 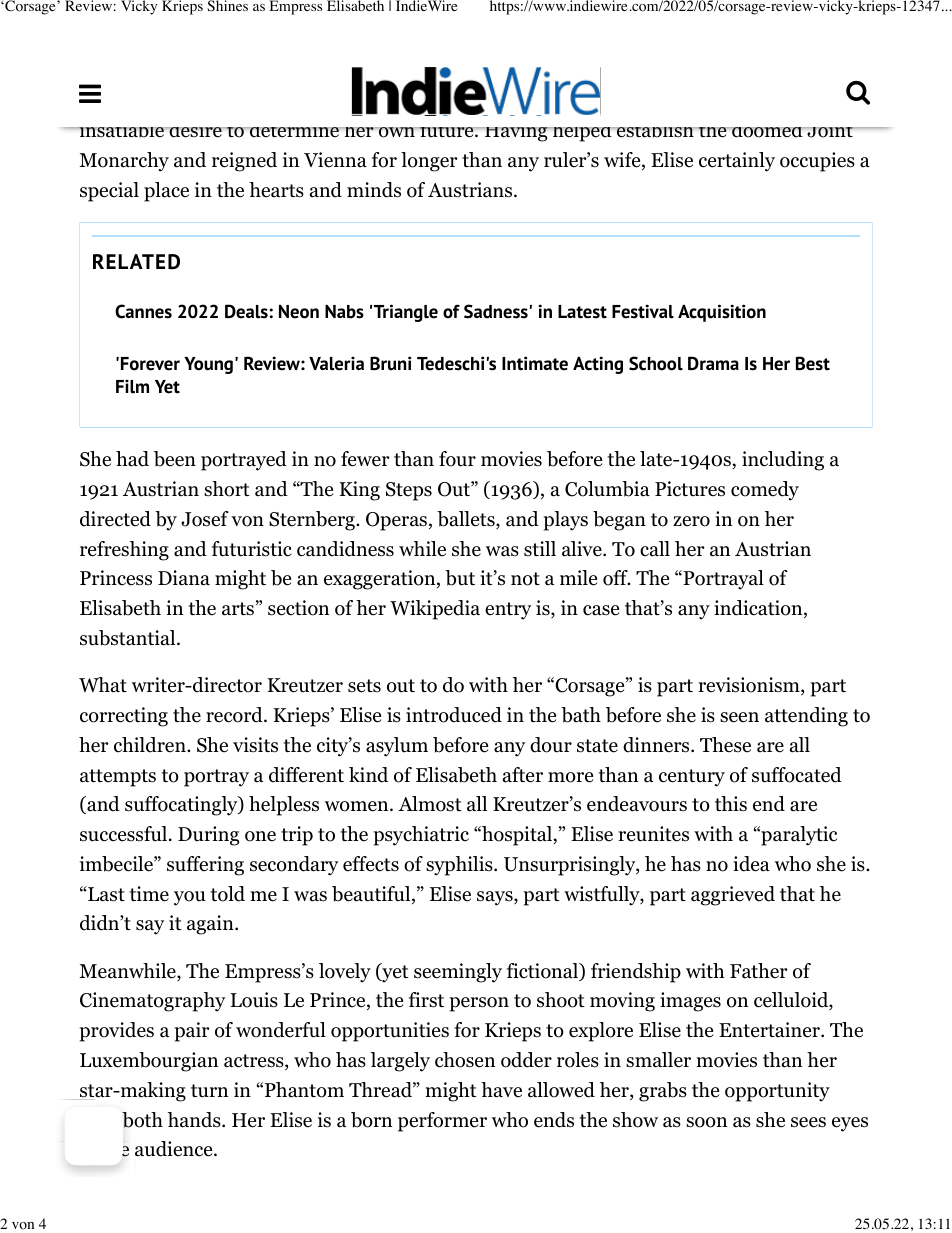 I want to click on performer, so click(x=442, y=1122).
